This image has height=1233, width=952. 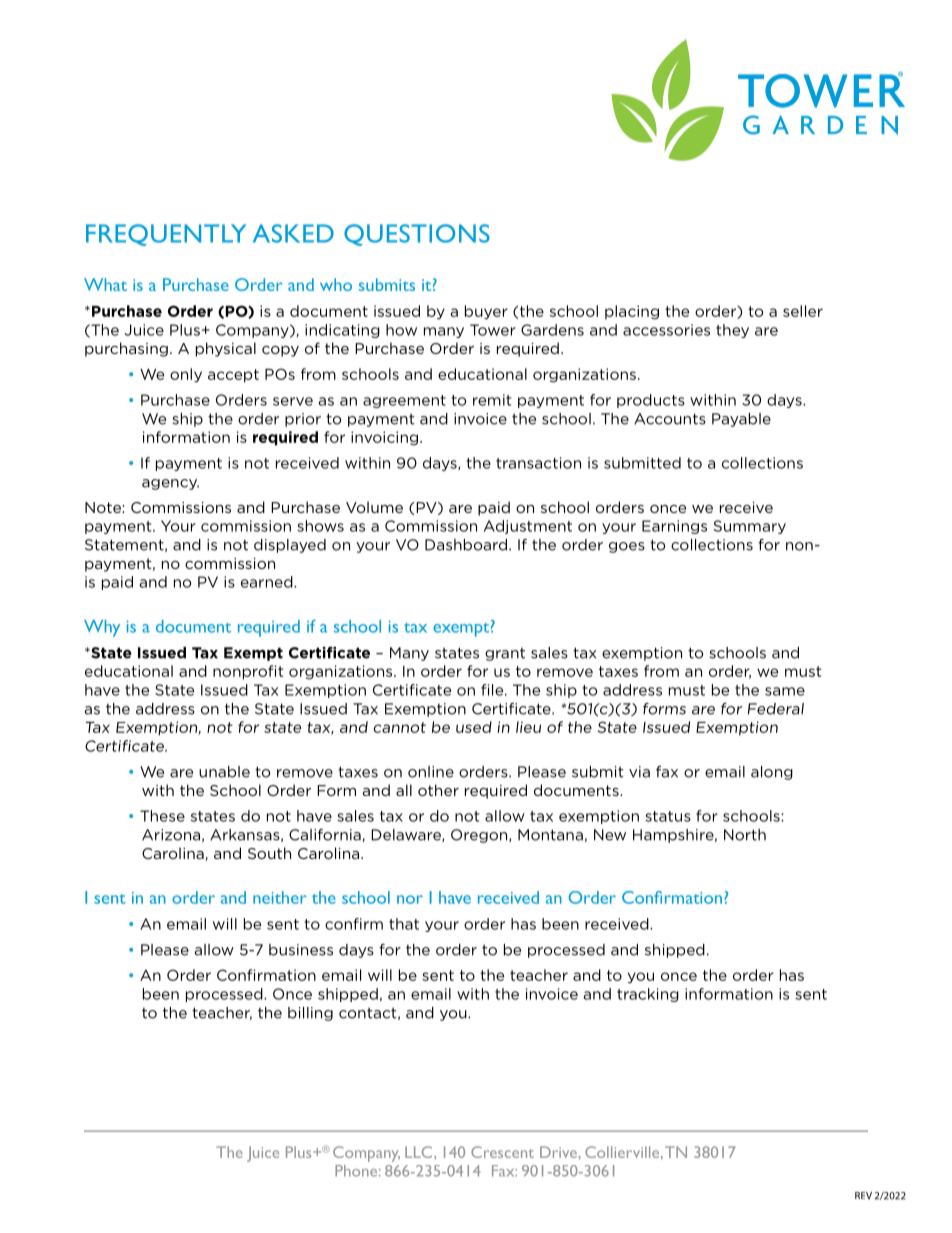 What do you see at coordinates (803, 311) in the image?
I see `seller` at bounding box center [803, 311].
